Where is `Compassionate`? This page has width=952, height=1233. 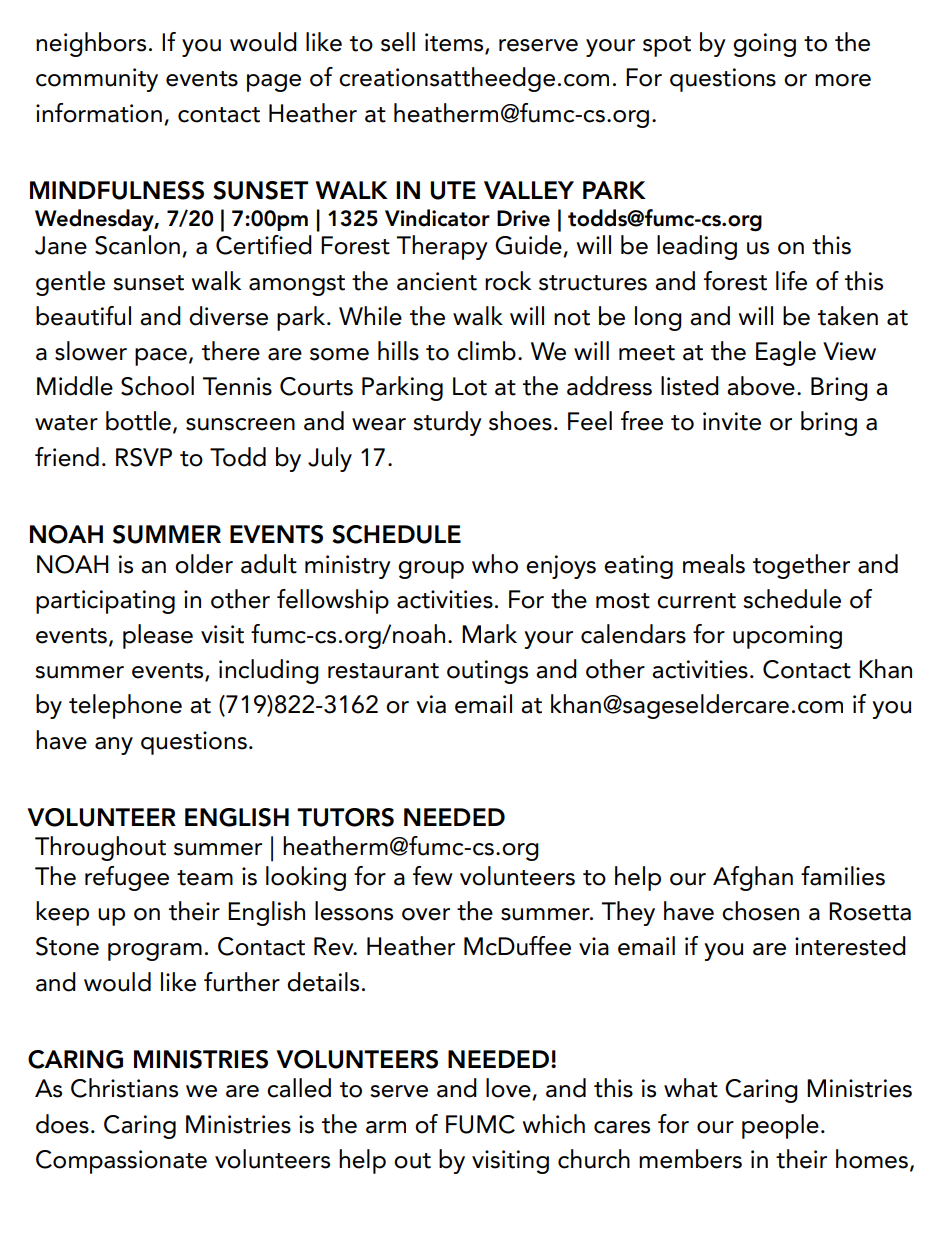 Compassionate is located at coordinates (121, 1162).
